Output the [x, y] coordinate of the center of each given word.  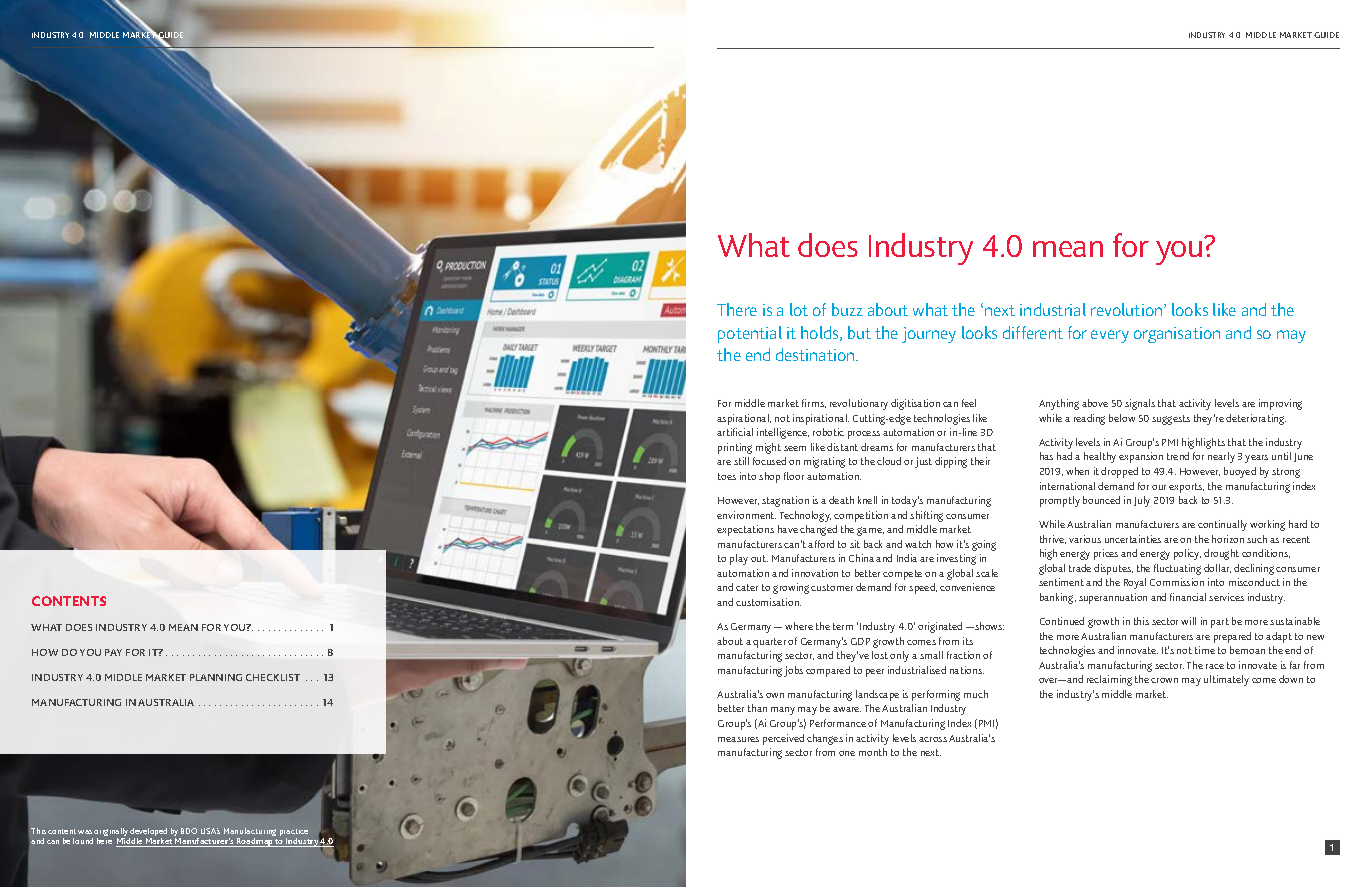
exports [1186, 488]
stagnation [785, 501]
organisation [1177, 335]
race [1215, 666]
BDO [189, 831]
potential [750, 334]
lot [799, 309]
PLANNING [216, 677]
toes [727, 476]
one [847, 753]
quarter [769, 643]
